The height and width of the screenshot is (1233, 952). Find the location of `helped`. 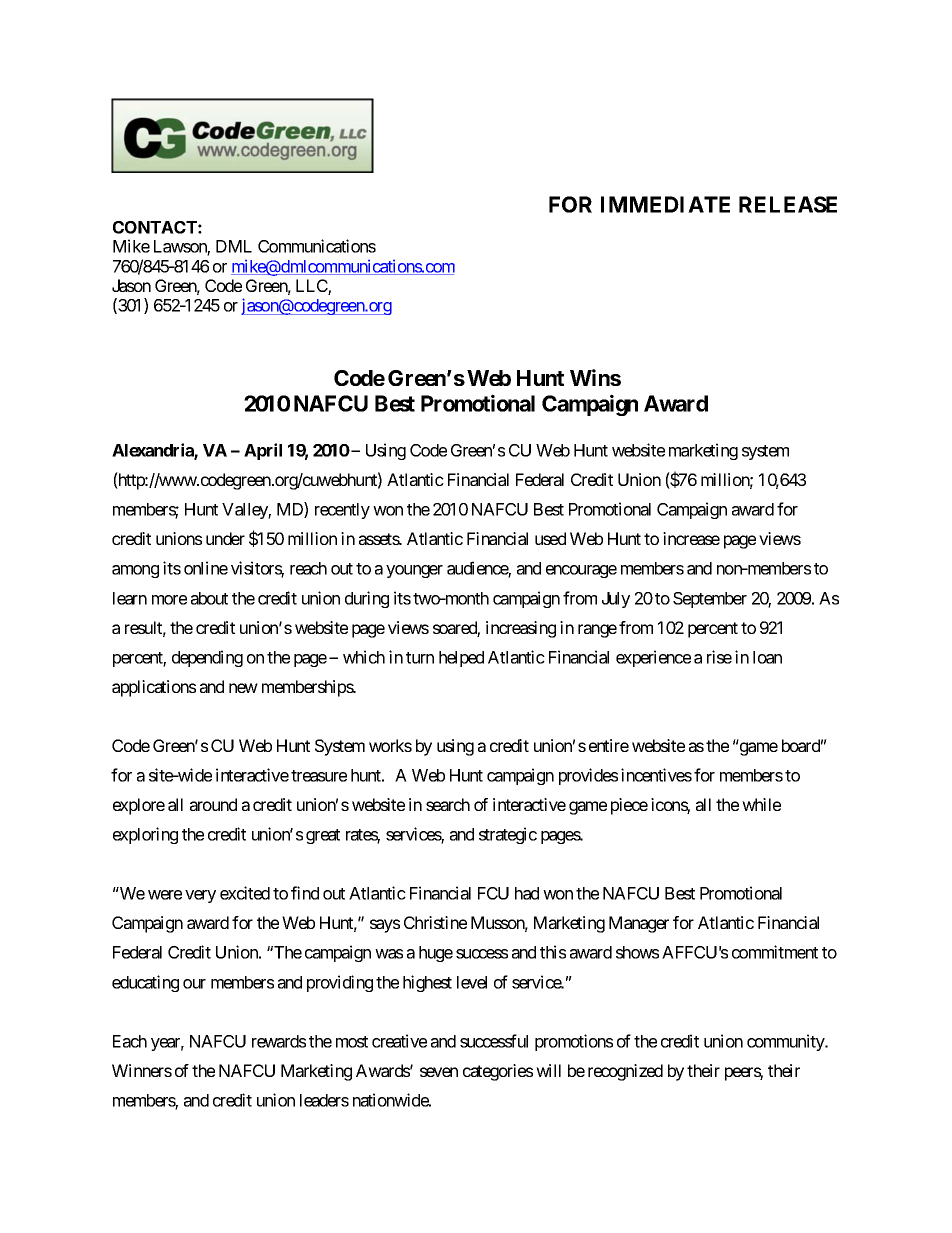

helped is located at coordinates (461, 659).
